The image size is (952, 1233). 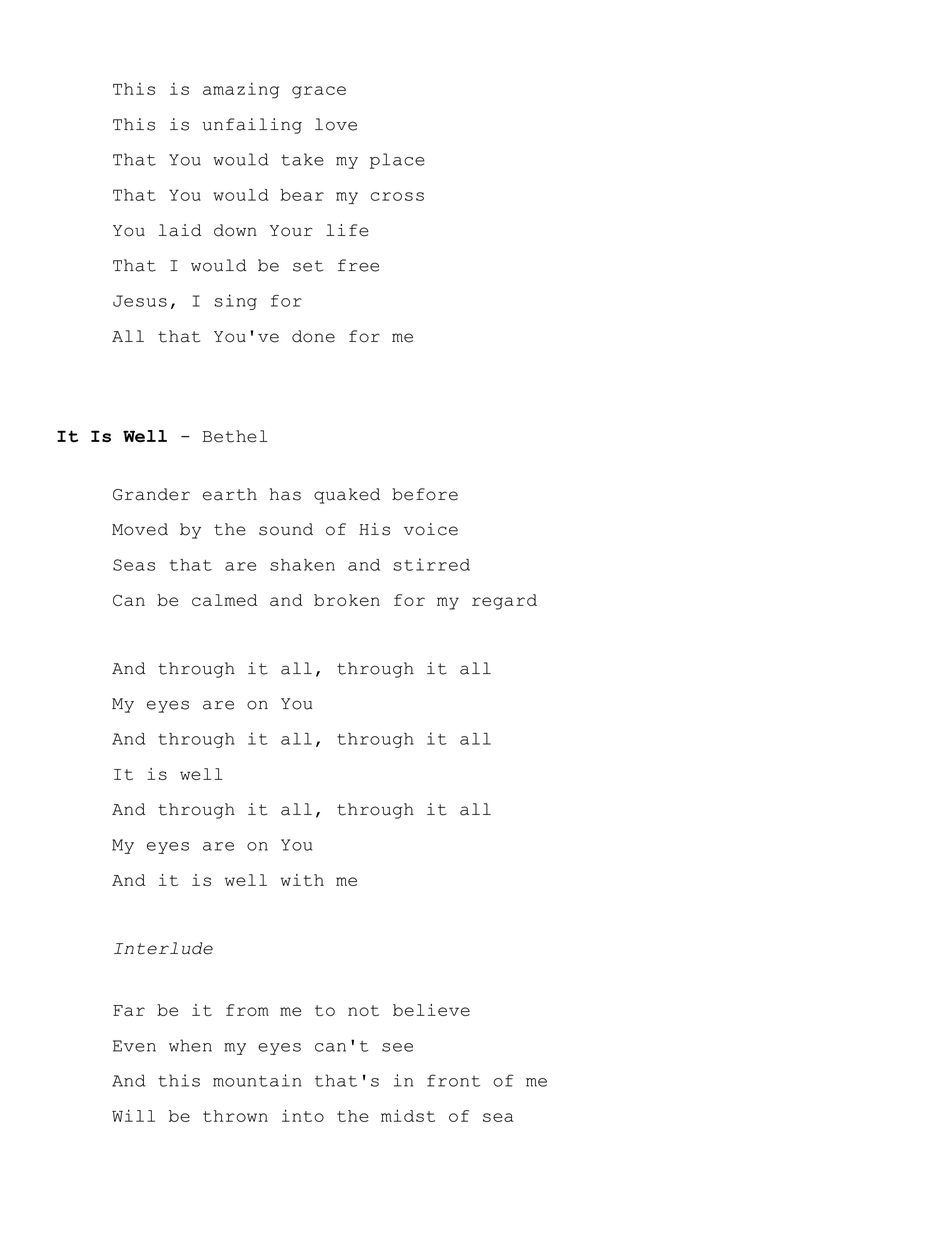 I want to click on broken, so click(x=347, y=600).
